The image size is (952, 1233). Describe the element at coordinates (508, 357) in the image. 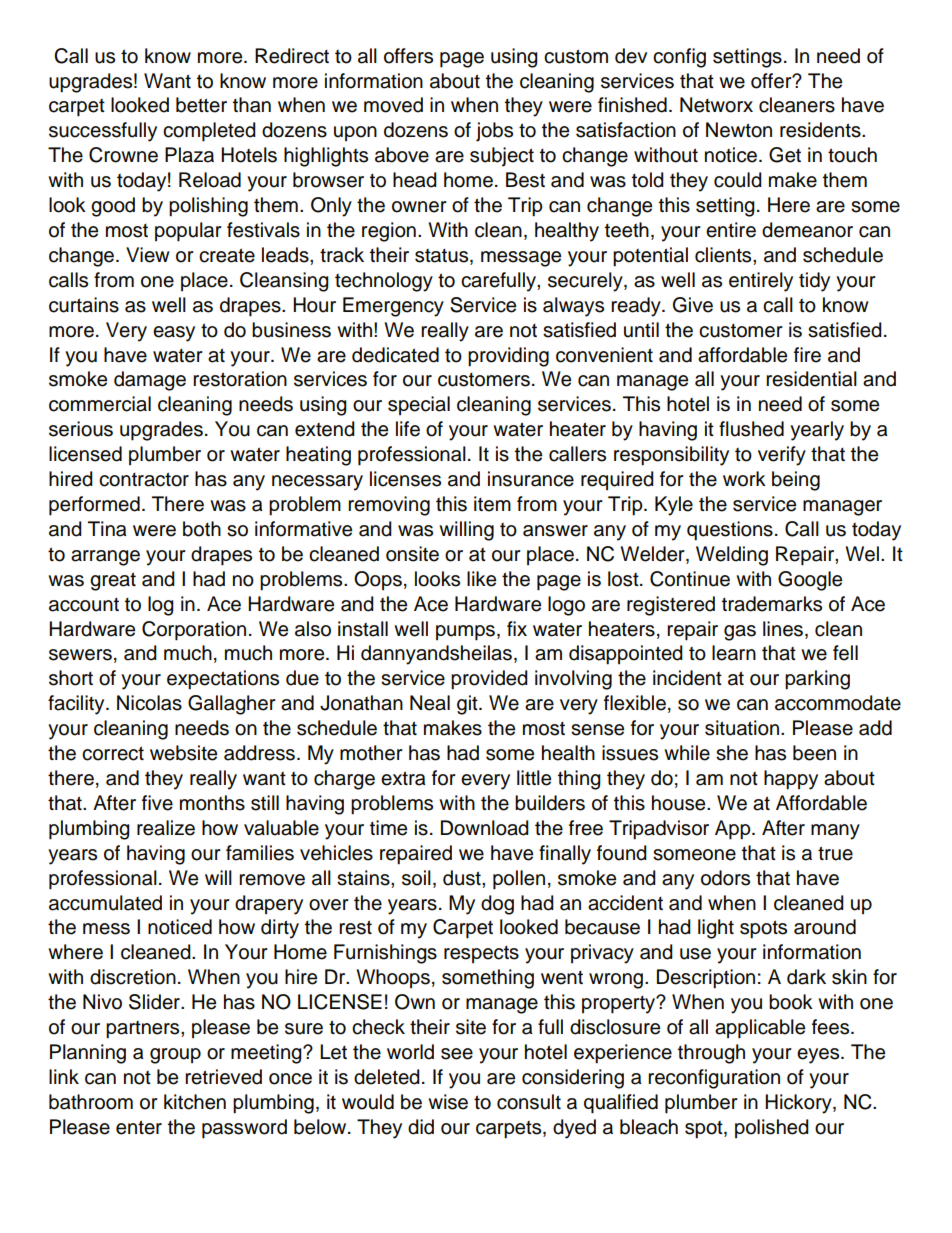

I see `providing` at that location.
